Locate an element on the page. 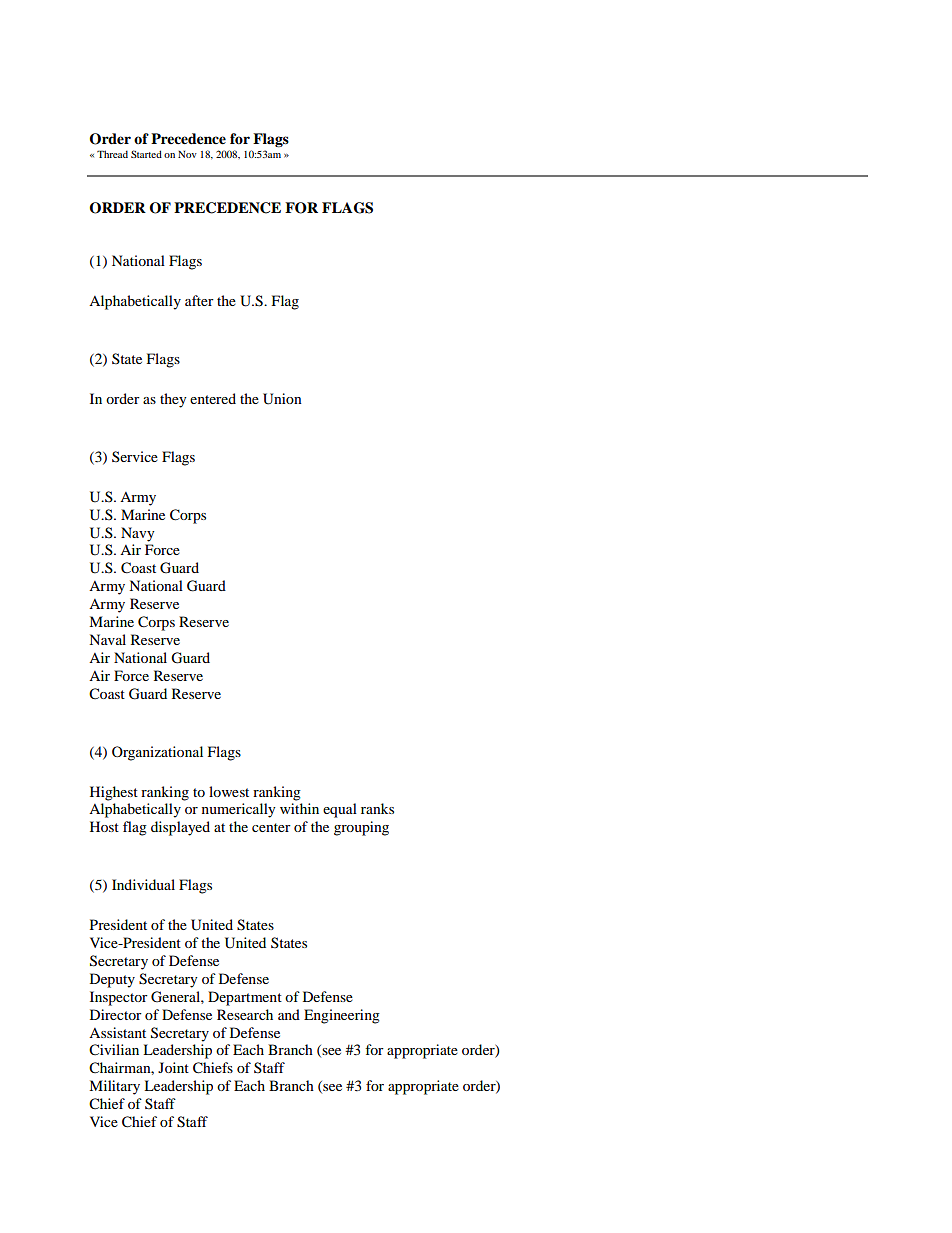 The width and height of the image is (952, 1233). Research is located at coordinates (245, 1014).
